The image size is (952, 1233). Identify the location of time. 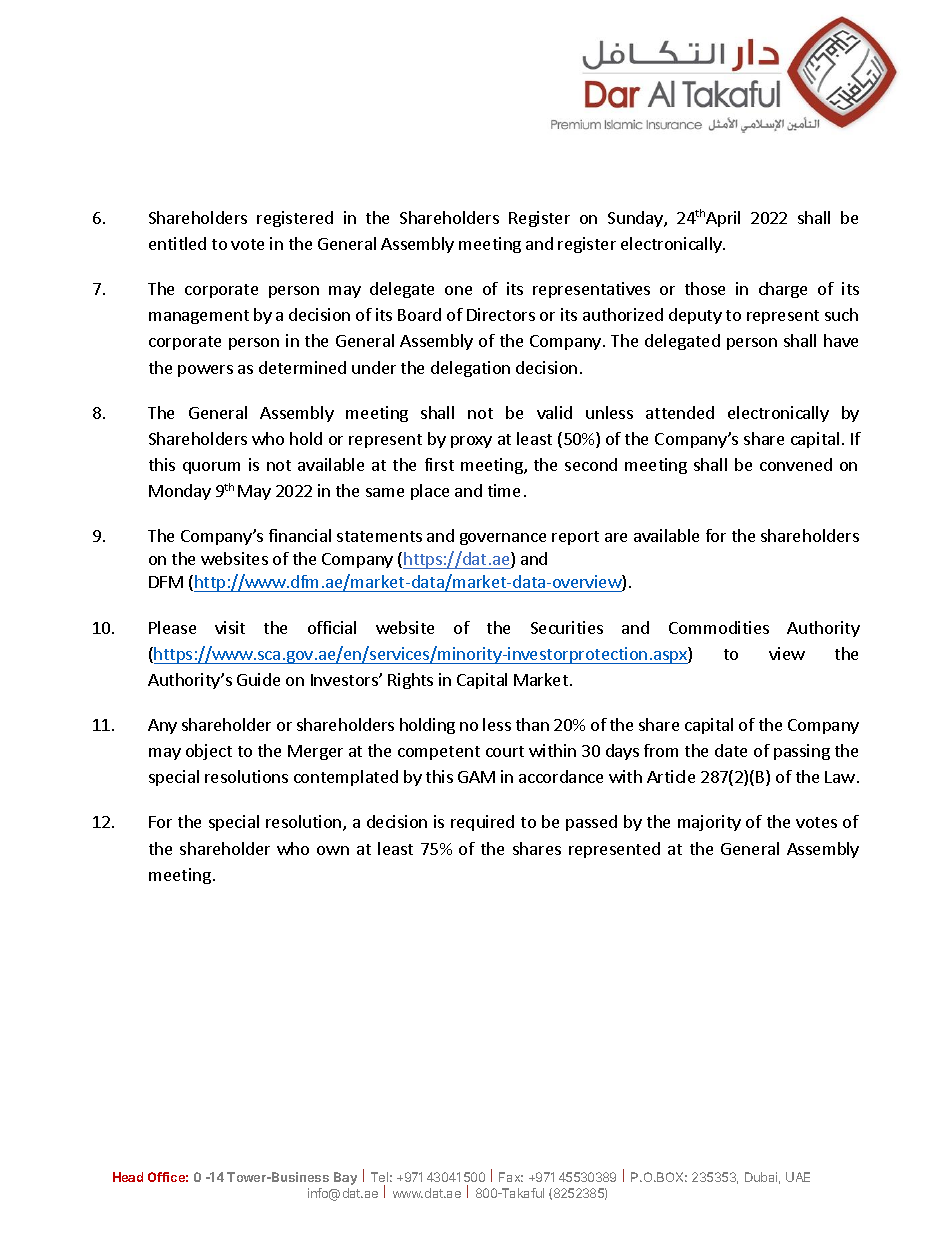
(504, 490).
